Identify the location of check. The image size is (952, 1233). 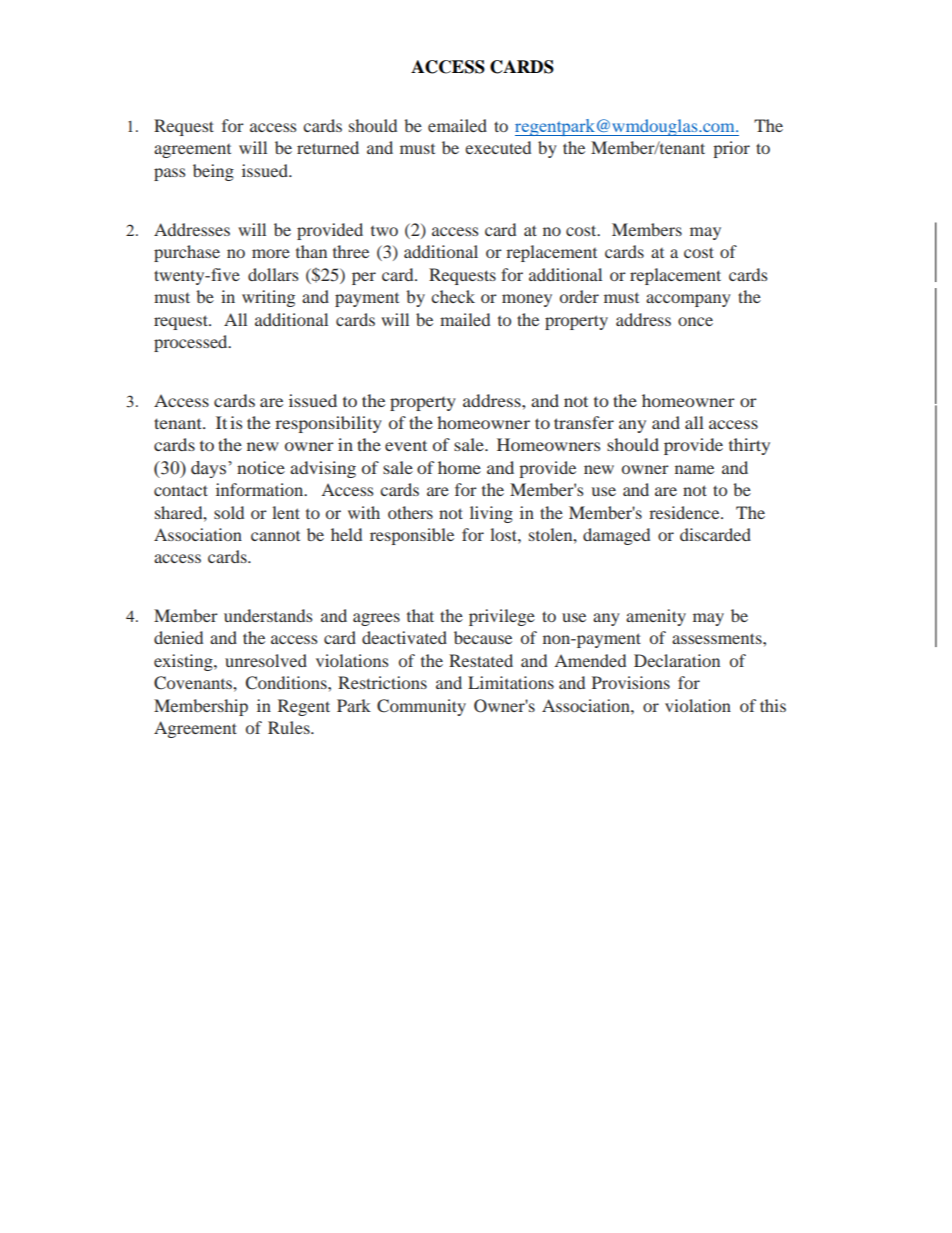
(453, 296).
